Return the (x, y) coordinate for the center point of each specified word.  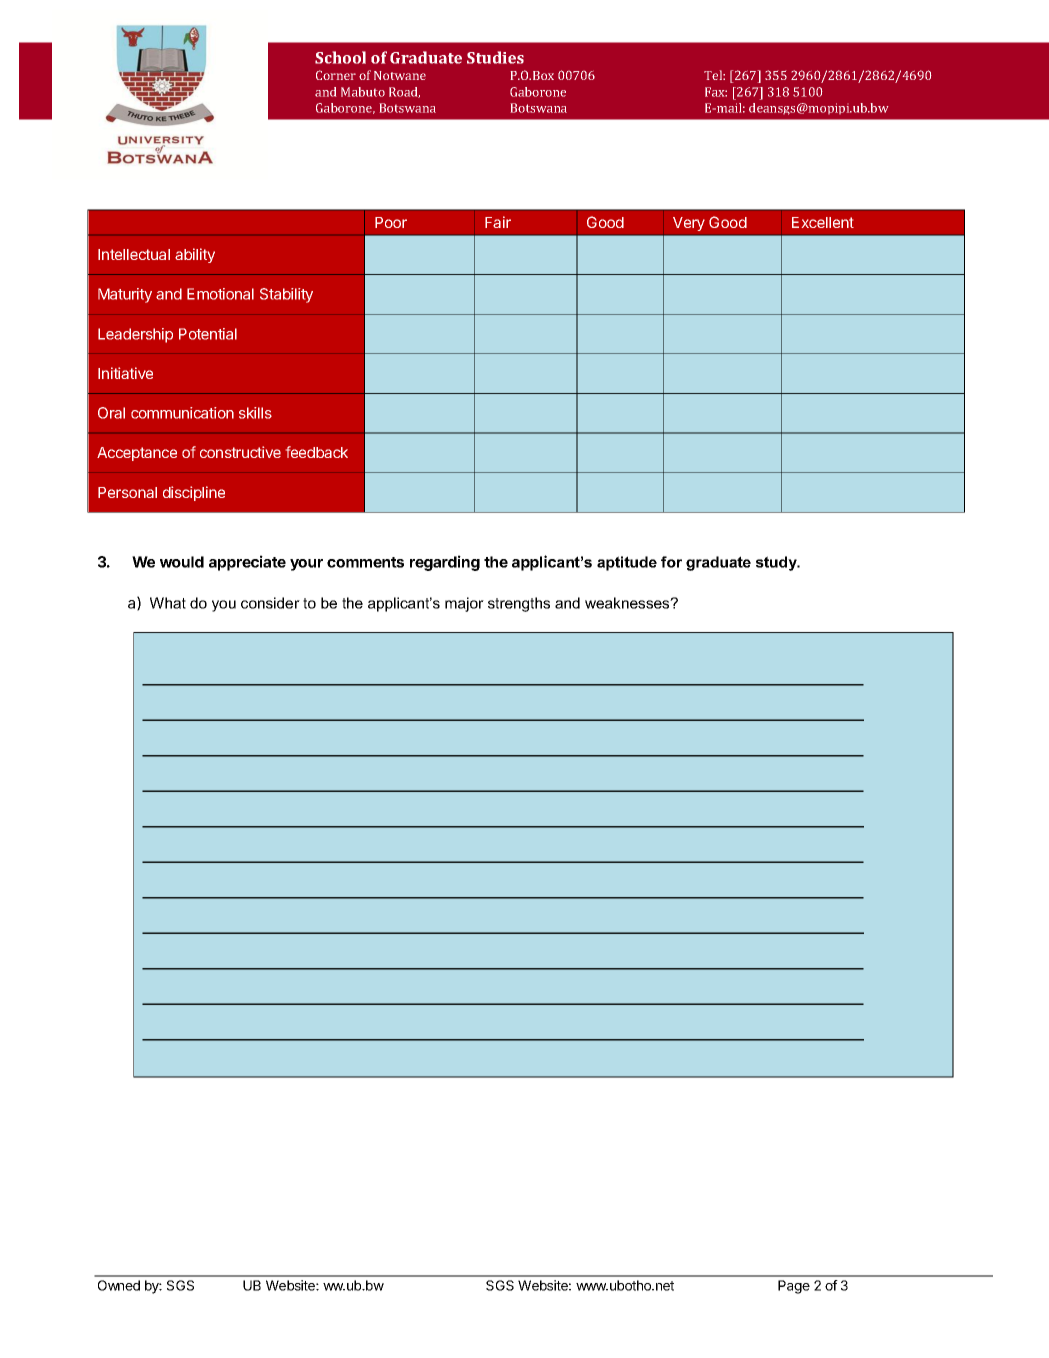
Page (794, 1287)
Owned (119, 1285)
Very (689, 224)
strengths (519, 604)
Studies (495, 57)
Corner (336, 75)
